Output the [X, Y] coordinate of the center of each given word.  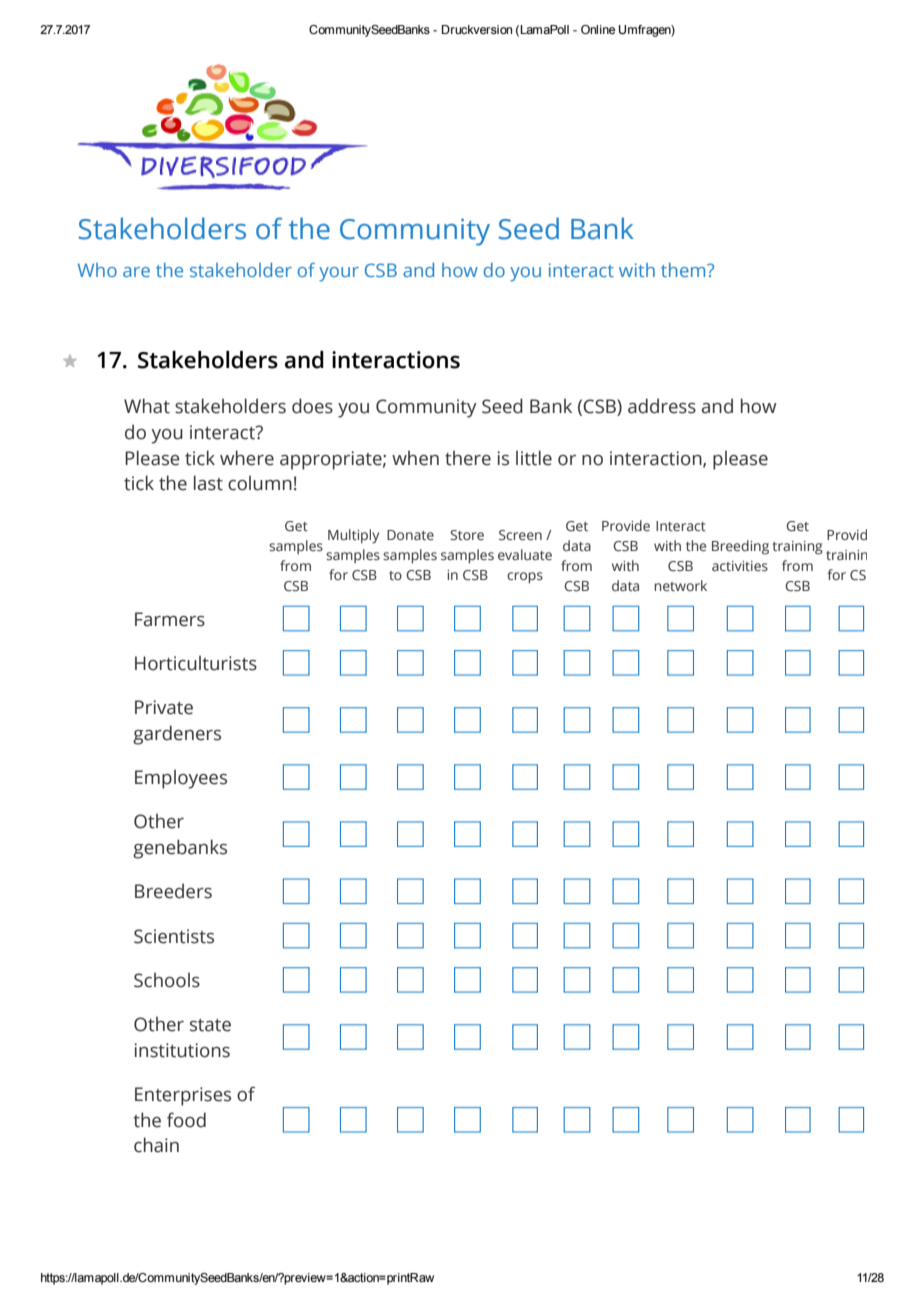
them [684, 270]
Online [598, 29]
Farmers [170, 619]
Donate [410, 535]
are [136, 272]
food [186, 1120]
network [680, 585]
